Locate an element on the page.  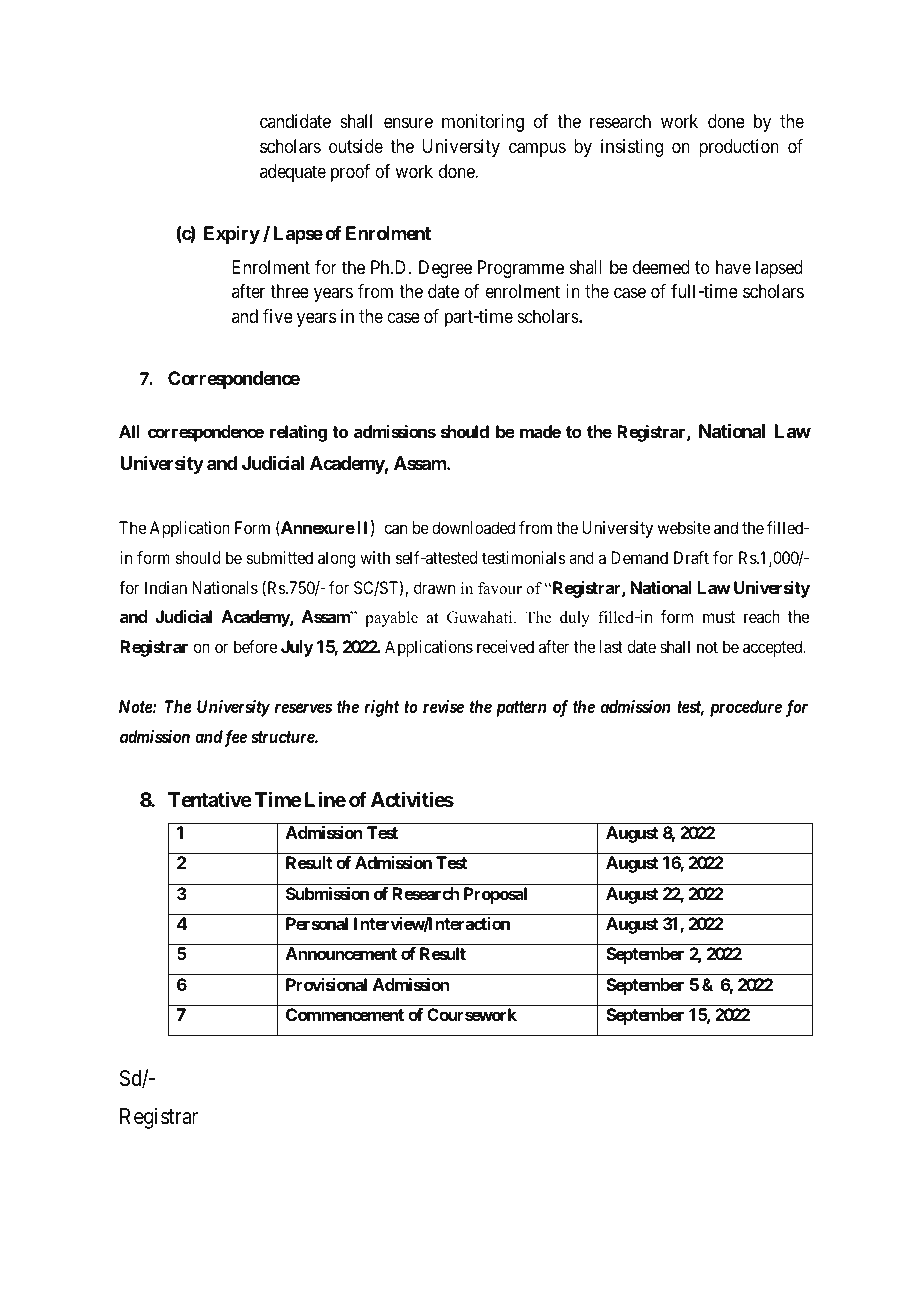
before is located at coordinates (255, 646).
